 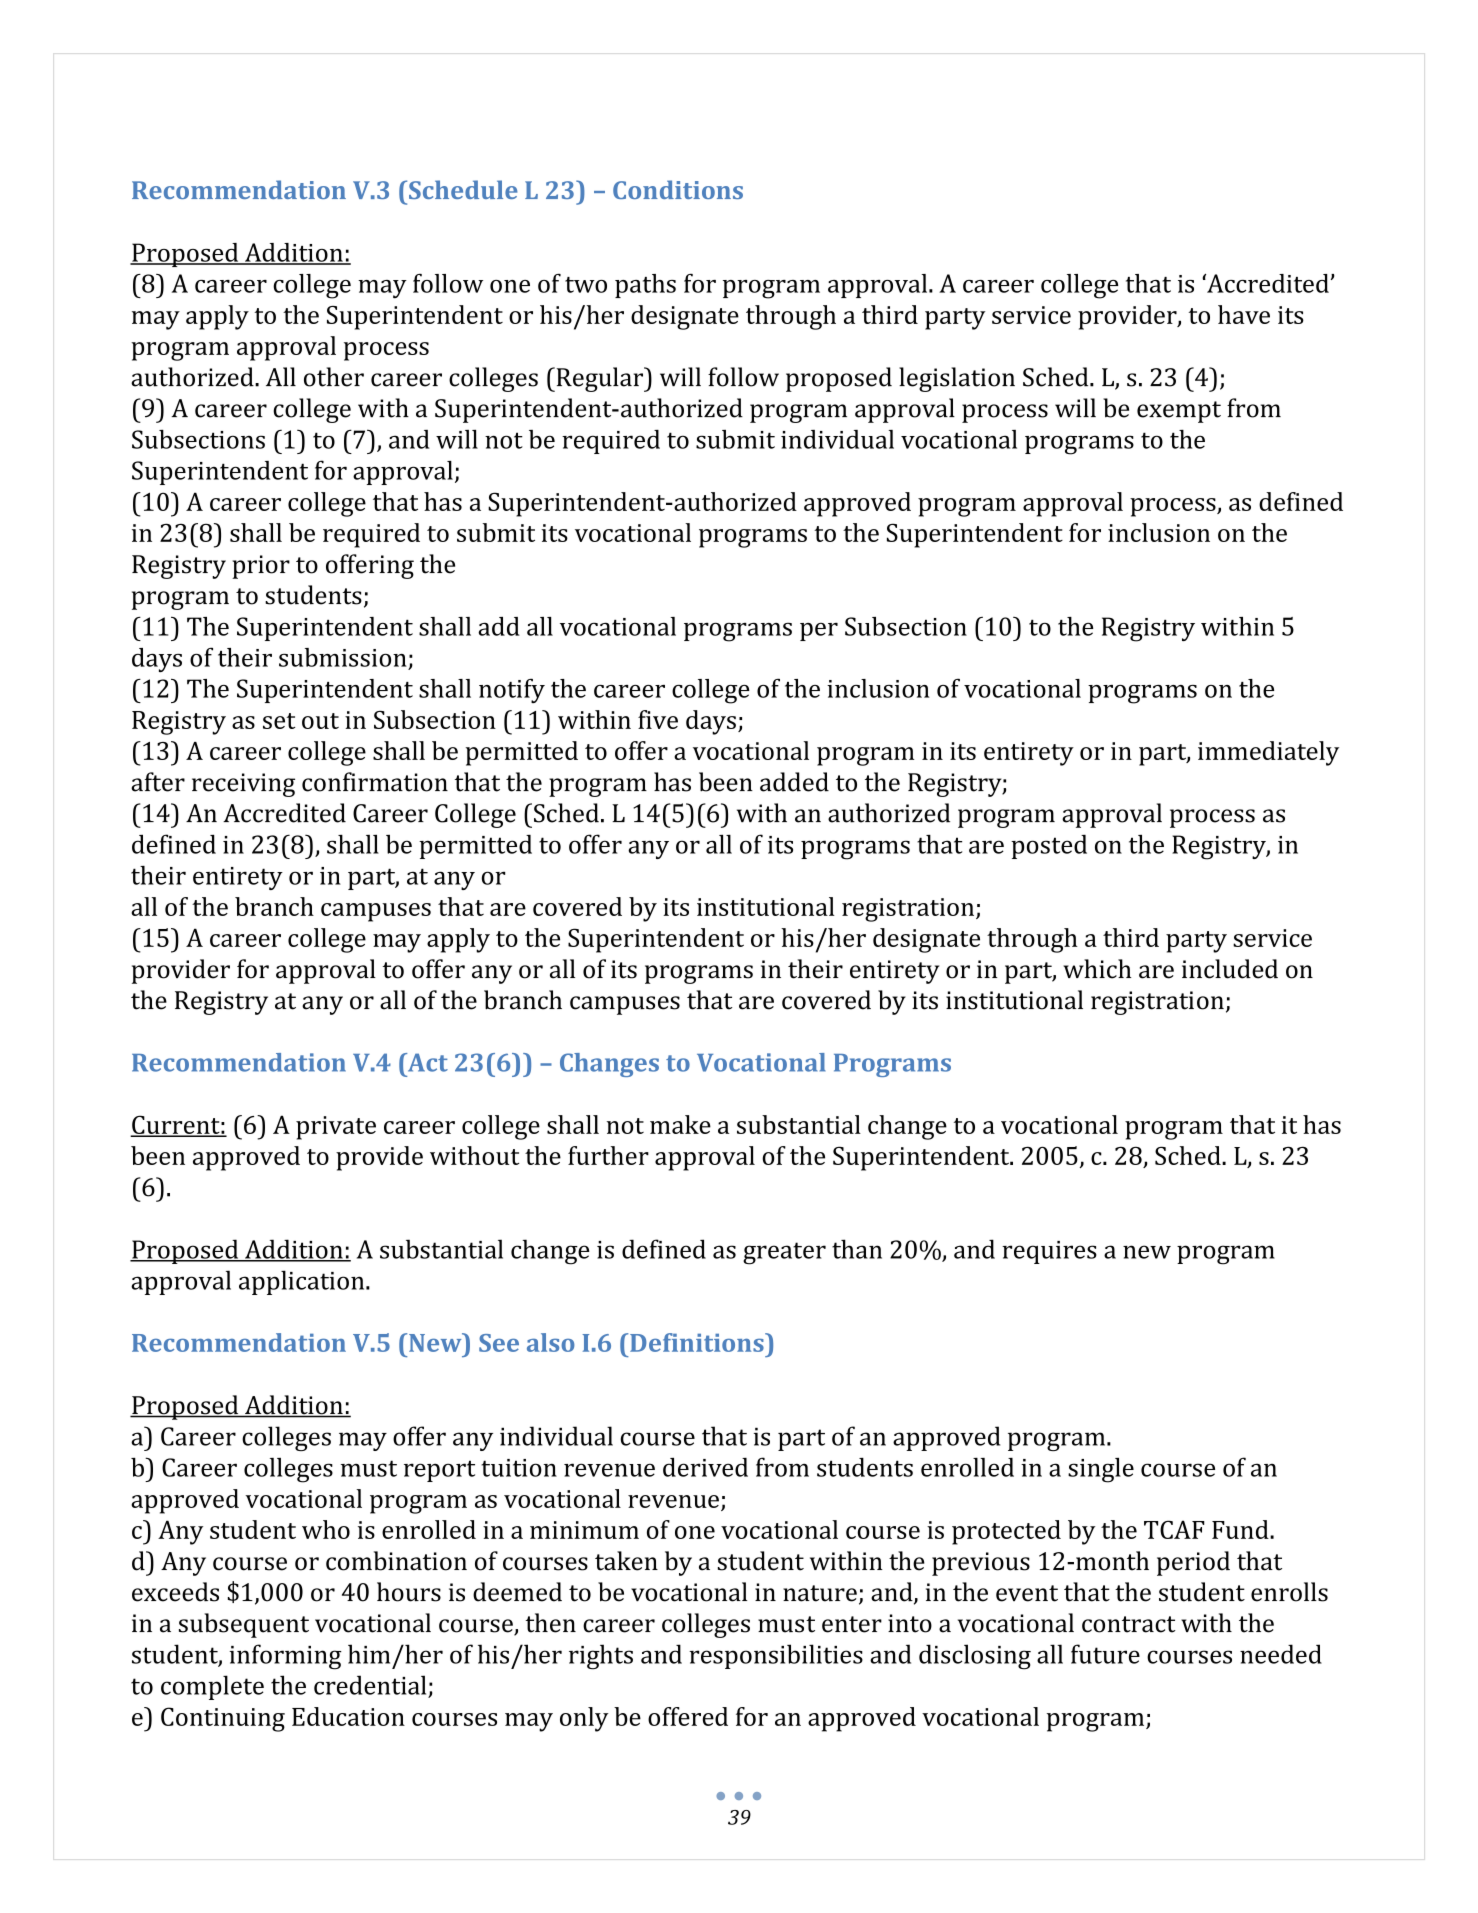 What do you see at coordinates (784, 1253) in the screenshot?
I see `greater` at bounding box center [784, 1253].
